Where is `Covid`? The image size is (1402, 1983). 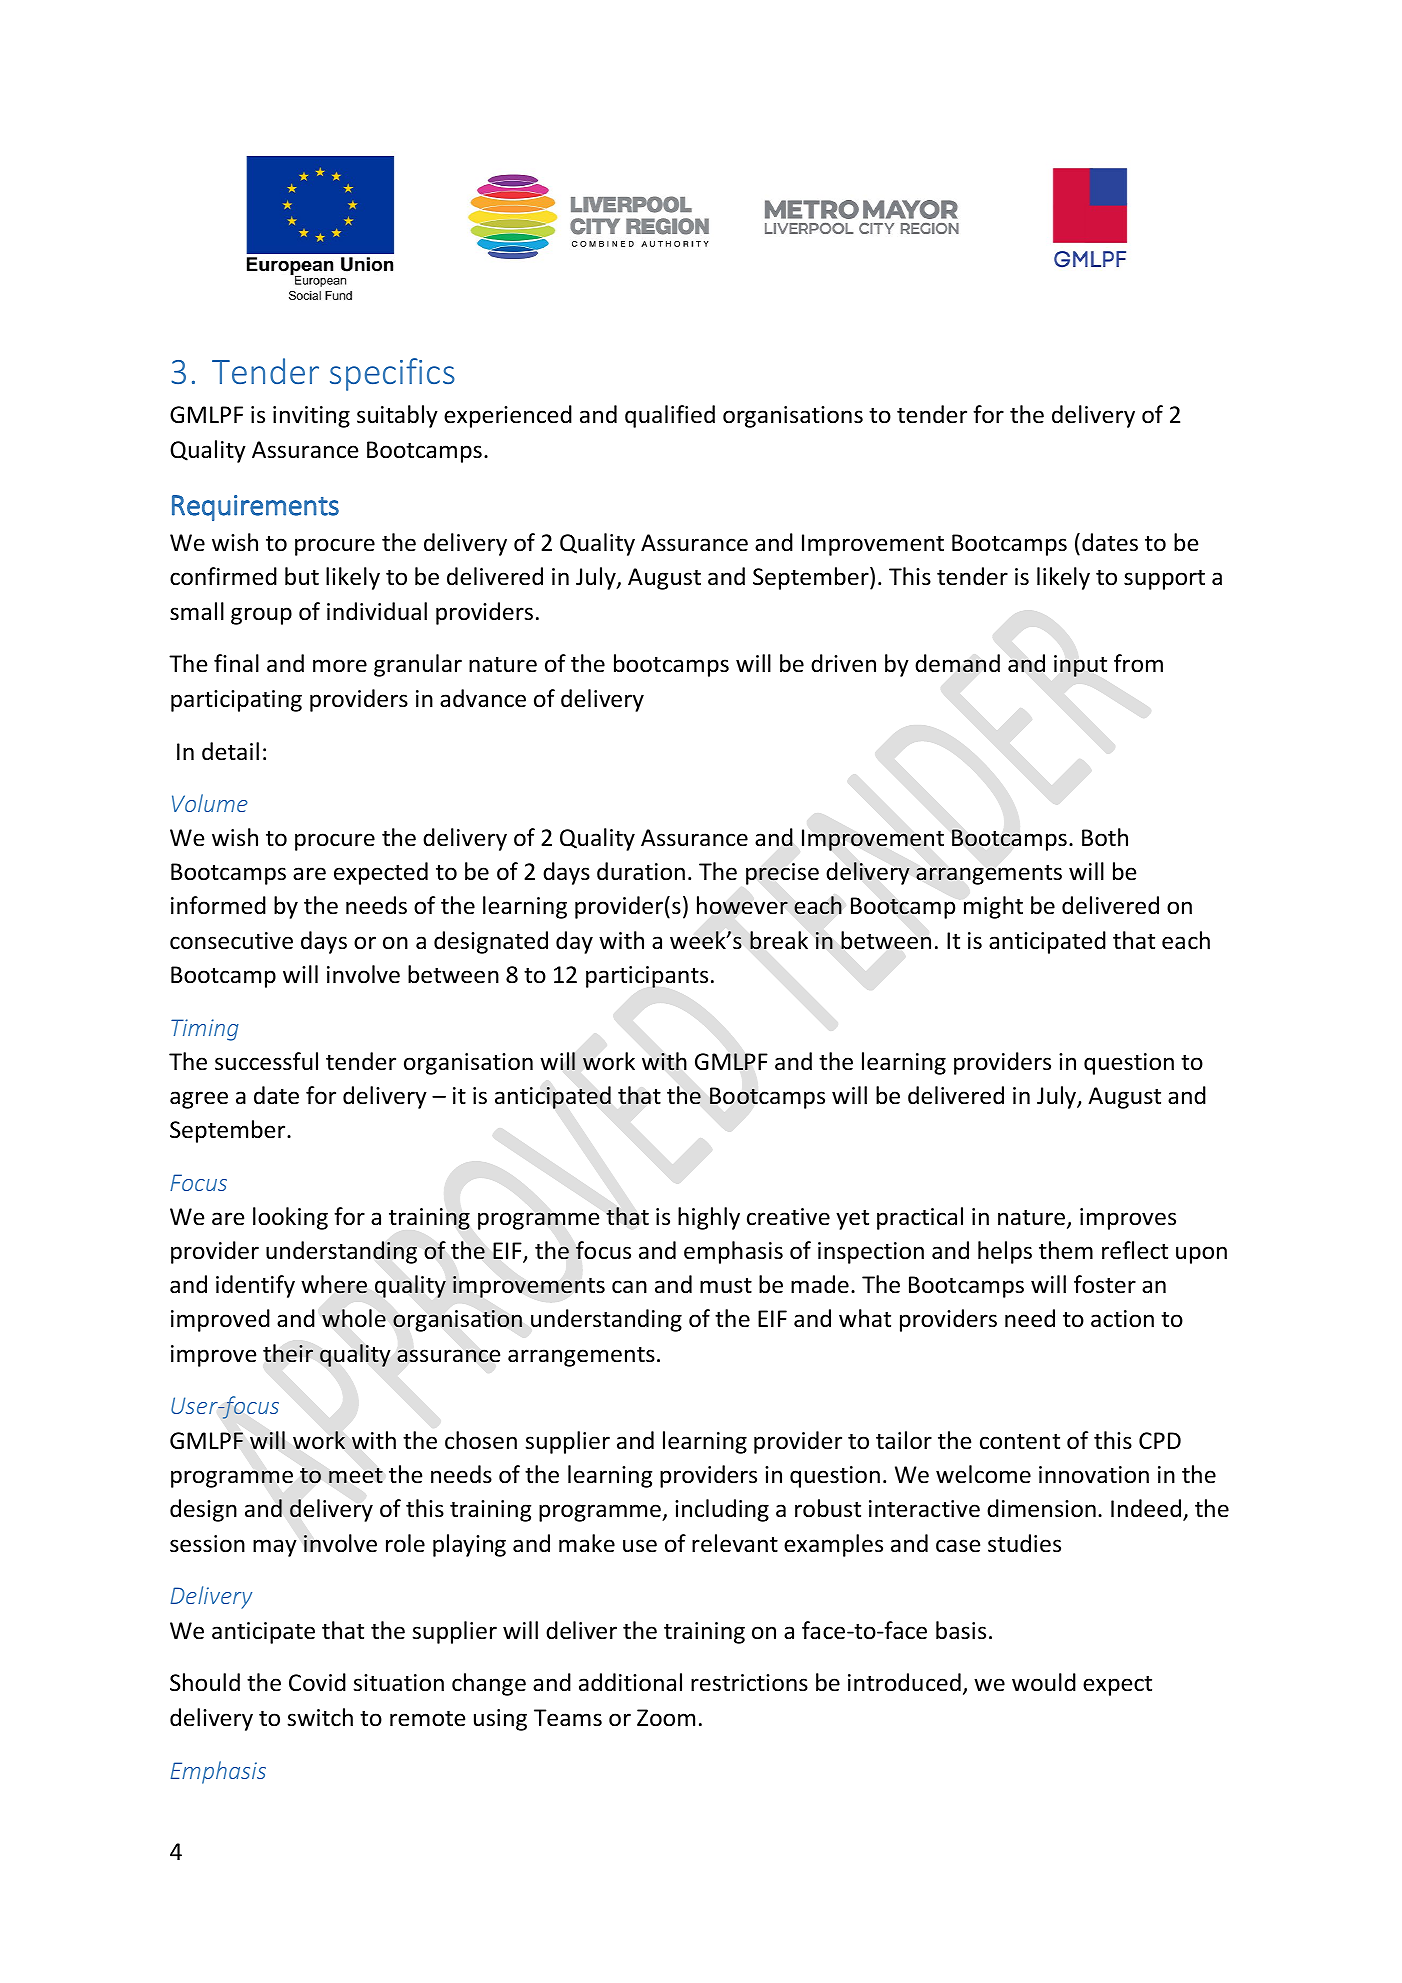 Covid is located at coordinates (317, 1682).
